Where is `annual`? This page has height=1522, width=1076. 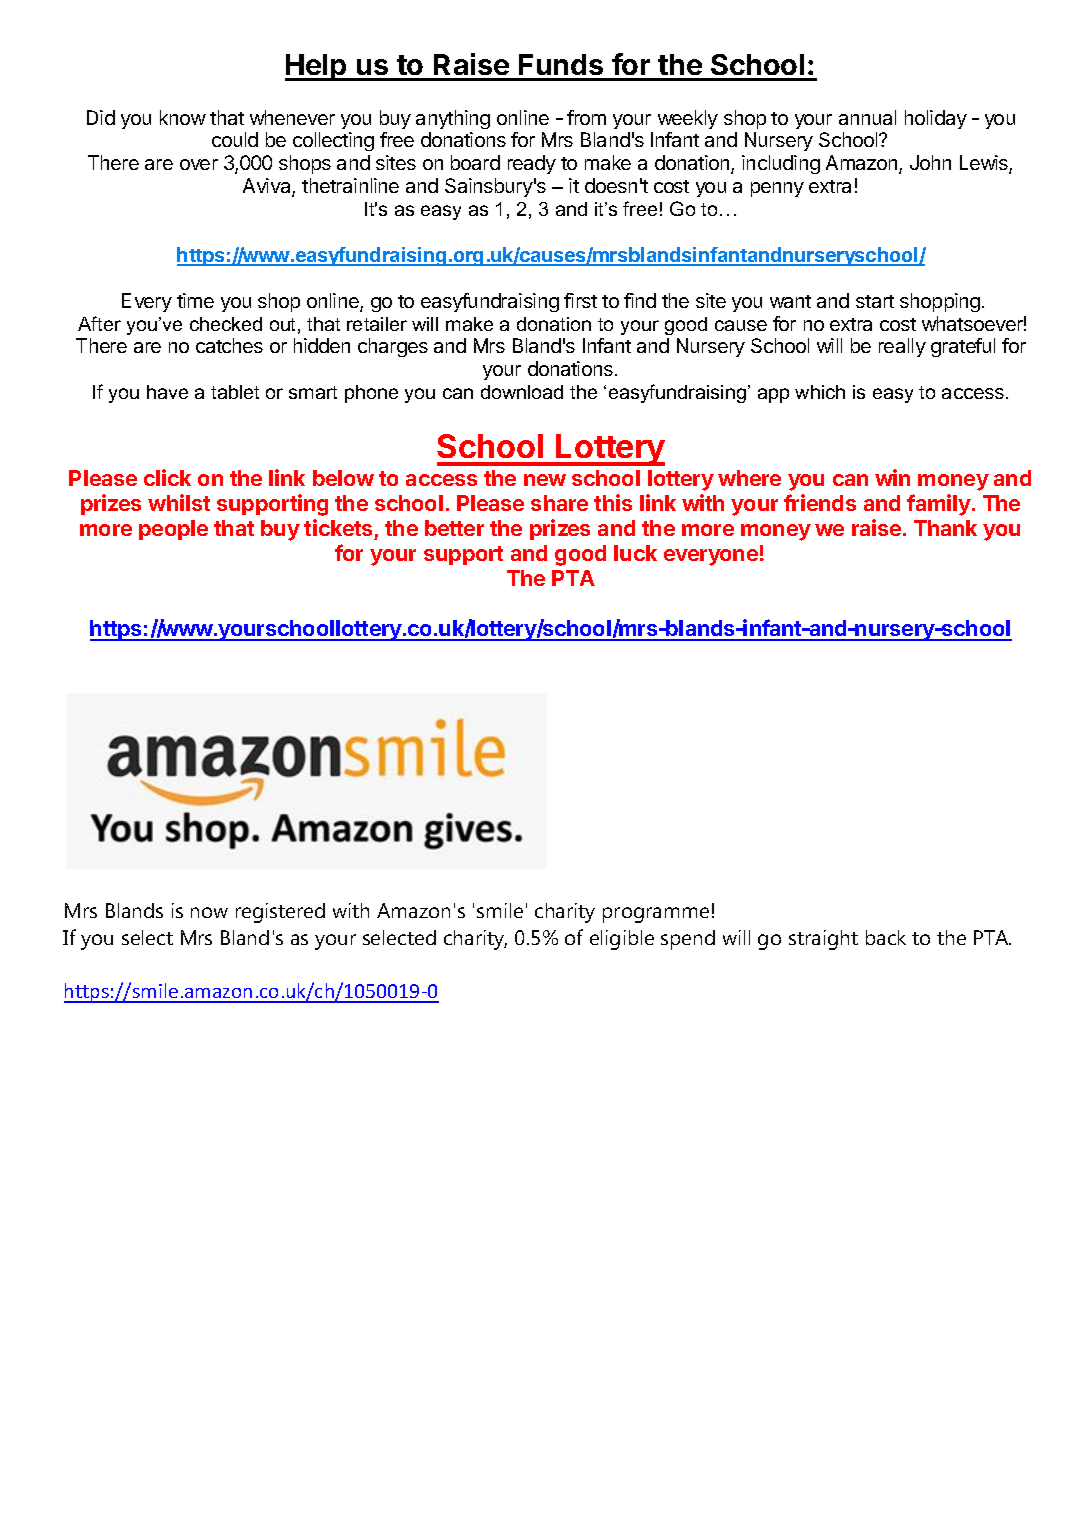 annual is located at coordinates (867, 117).
